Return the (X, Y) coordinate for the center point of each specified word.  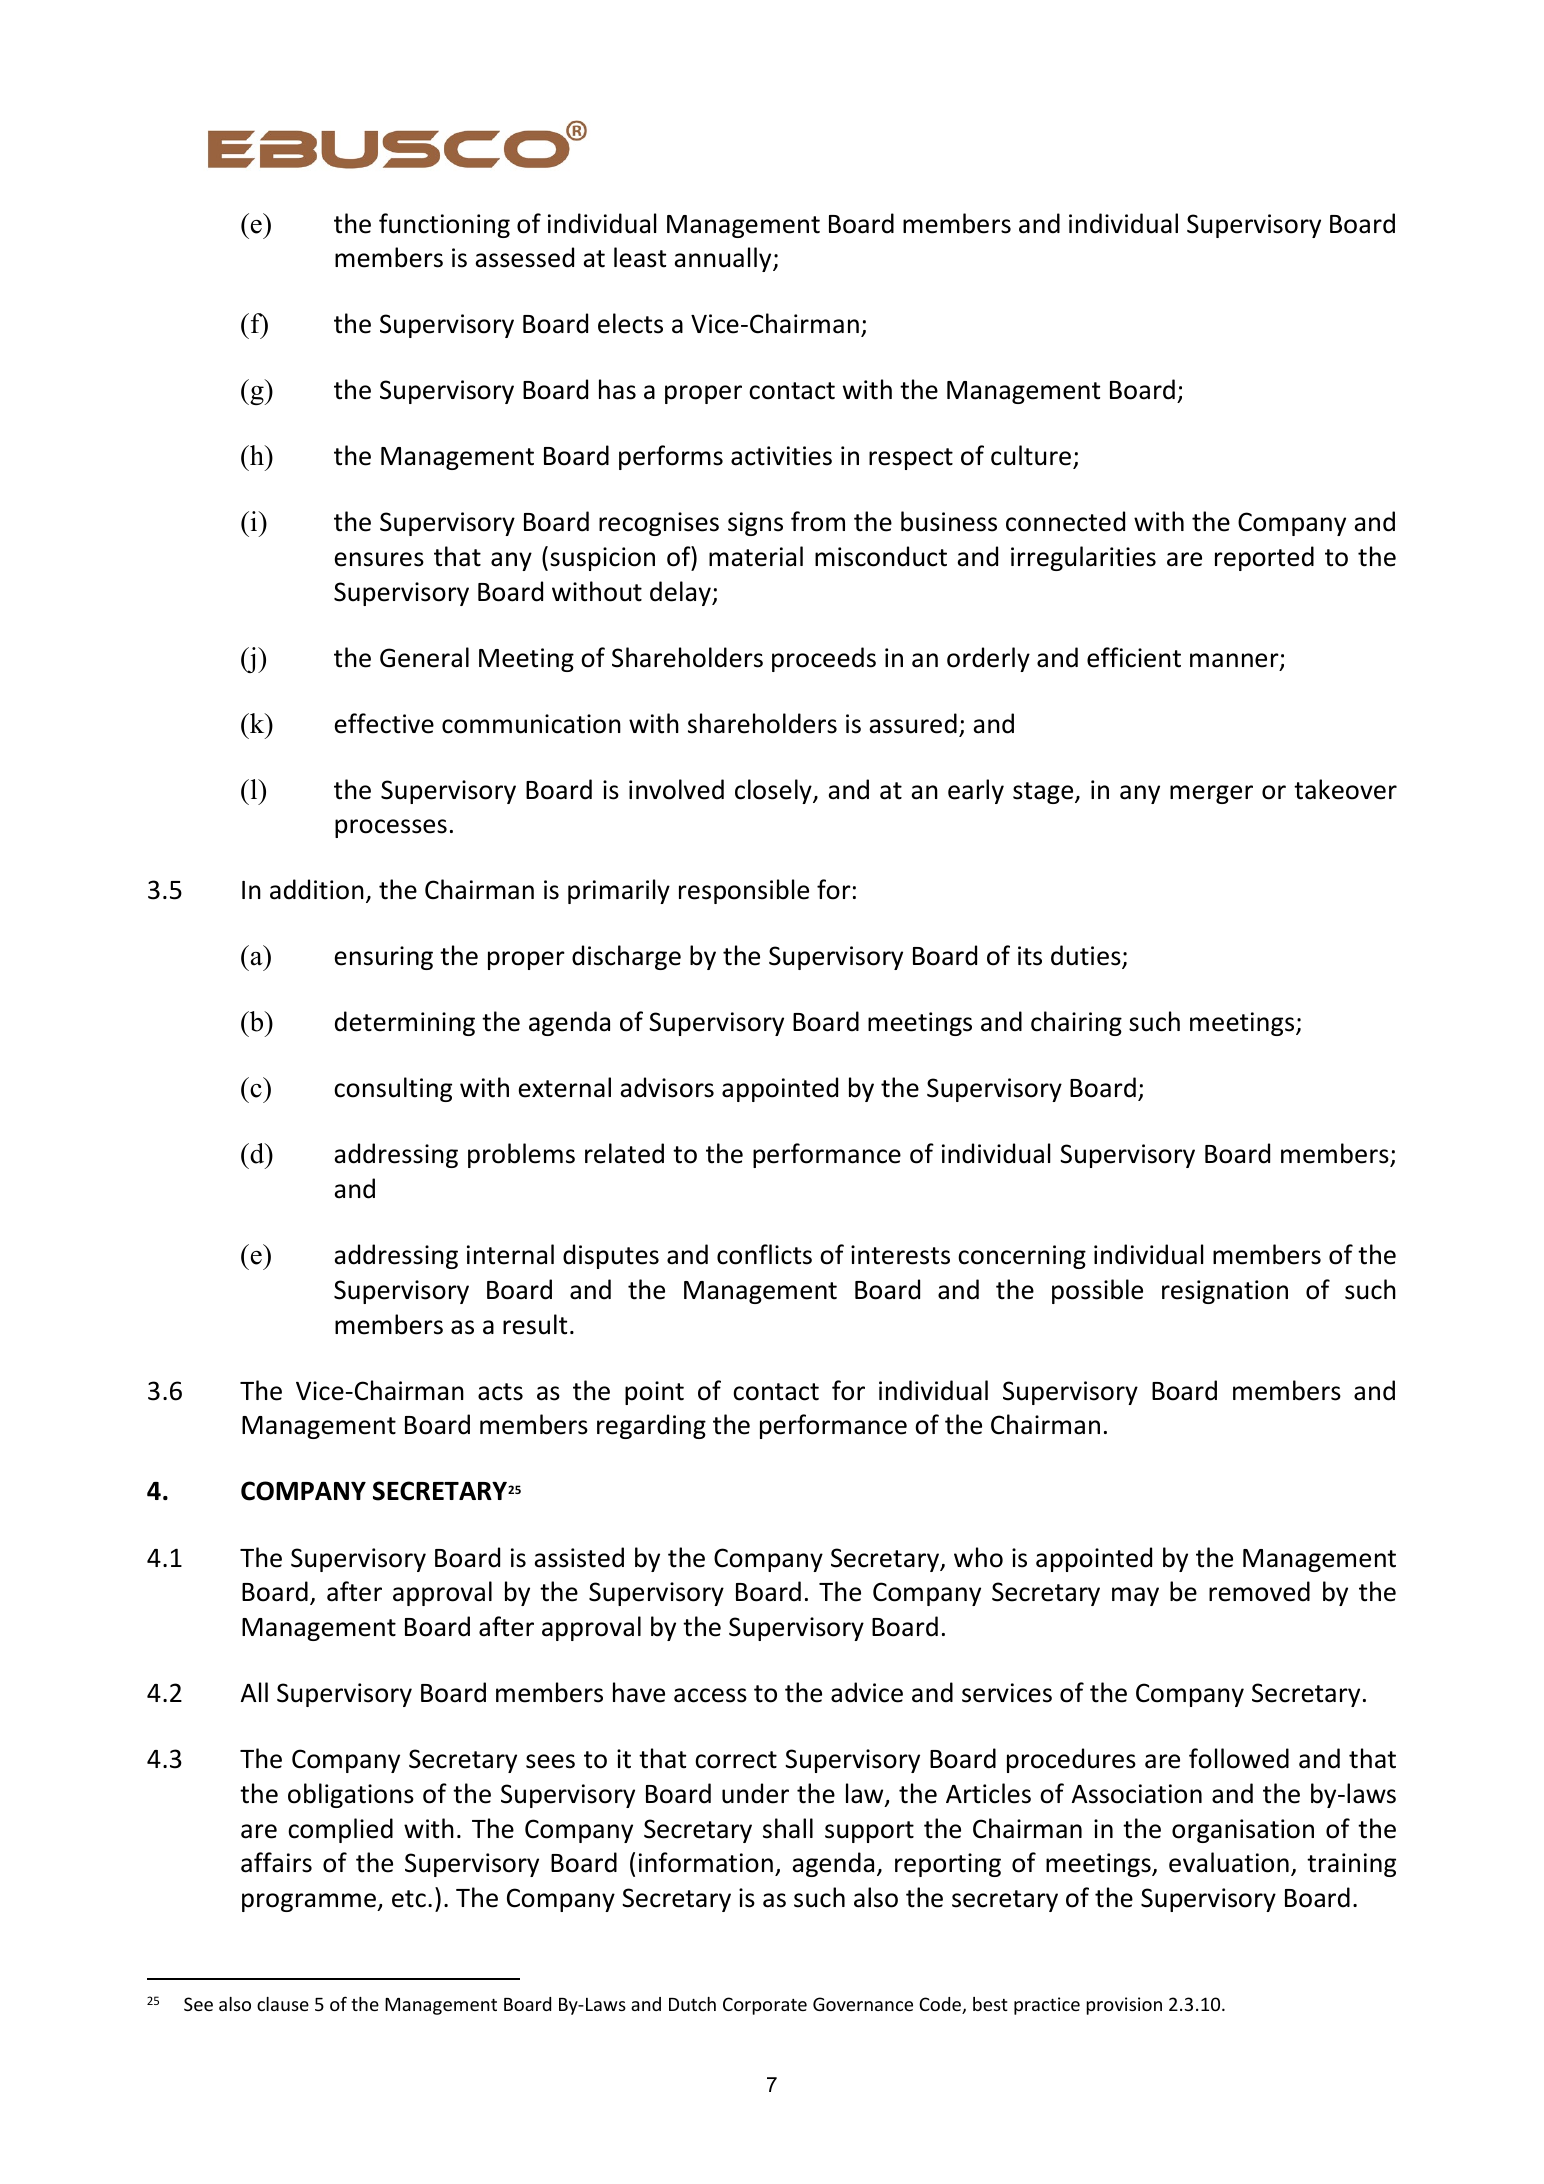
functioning (444, 225)
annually (724, 259)
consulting (393, 1089)
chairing (1076, 1023)
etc (409, 1899)
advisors (667, 1087)
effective (384, 723)
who (978, 1557)
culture (1031, 455)
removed (1259, 1591)
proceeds (824, 659)
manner (1235, 661)
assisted (579, 1557)
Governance (863, 2004)
